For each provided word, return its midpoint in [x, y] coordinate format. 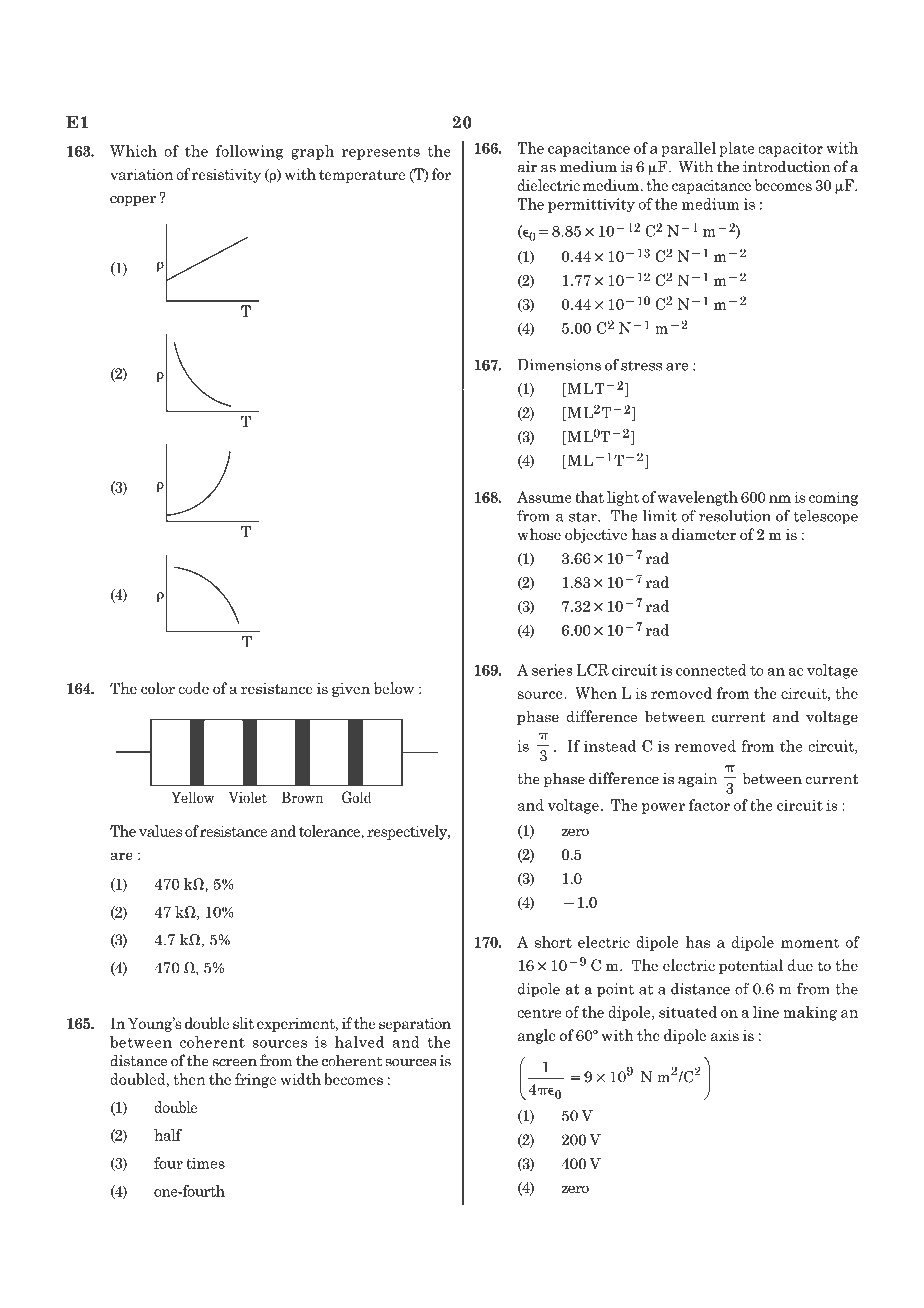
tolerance [330, 832]
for [441, 174]
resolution [735, 516]
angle [537, 1036]
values [160, 831]
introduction [787, 166]
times [205, 1163]
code [193, 688]
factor [709, 805]
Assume [544, 497]
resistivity [226, 176]
